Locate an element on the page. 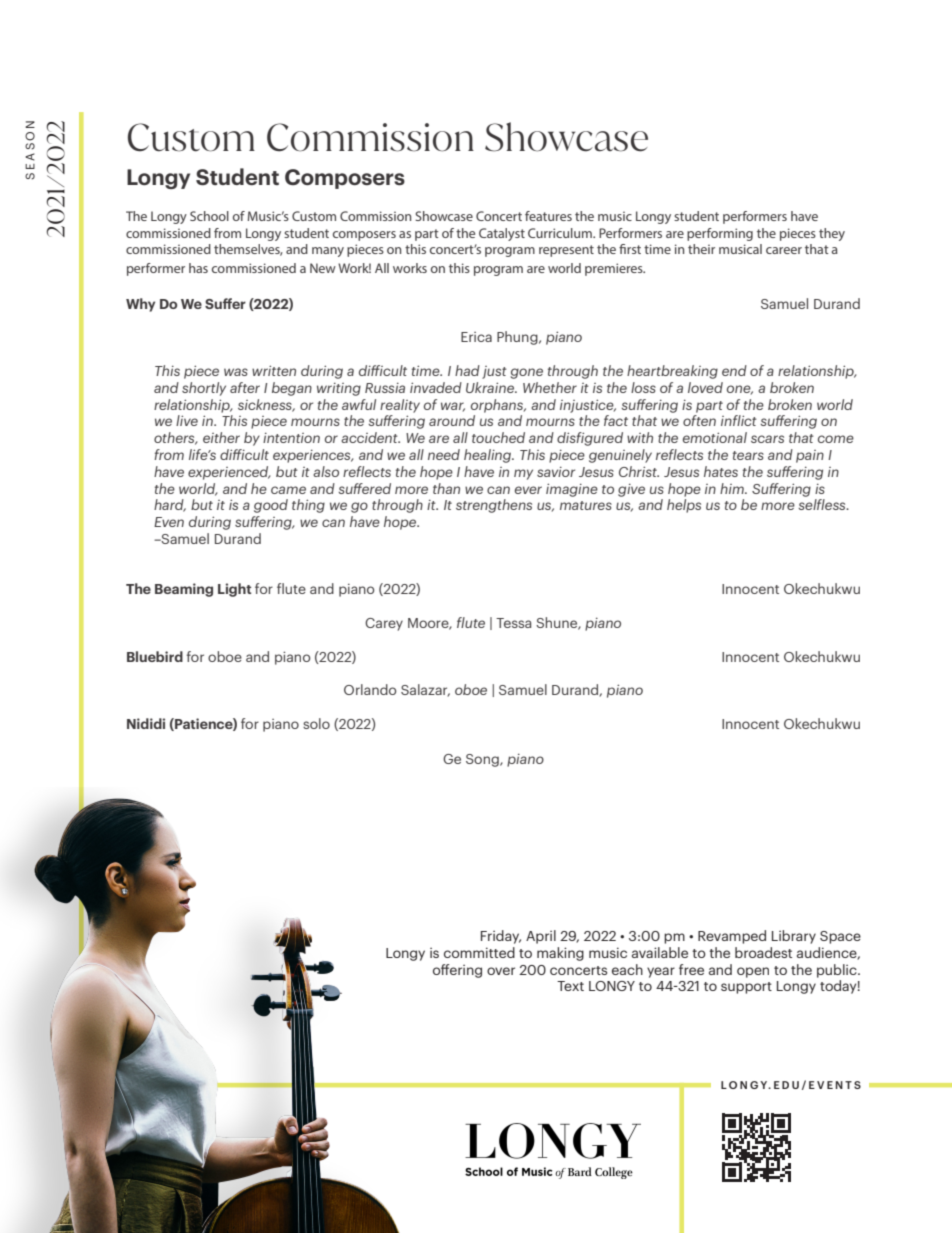 The height and width of the page is (1233, 952). School is located at coordinates (209, 216).
